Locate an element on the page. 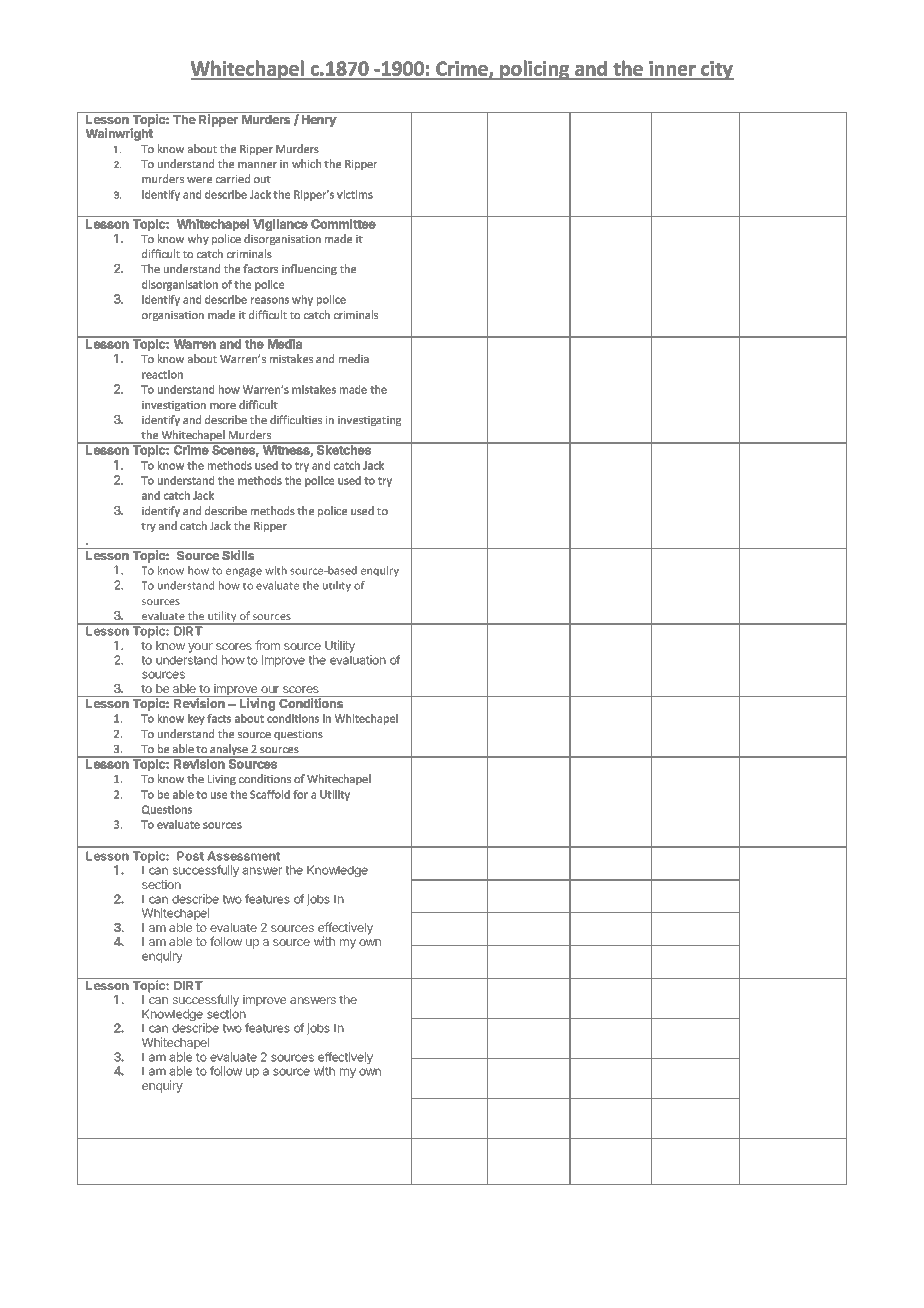 This page has width=924, height=1308. analyse is located at coordinates (229, 751).
